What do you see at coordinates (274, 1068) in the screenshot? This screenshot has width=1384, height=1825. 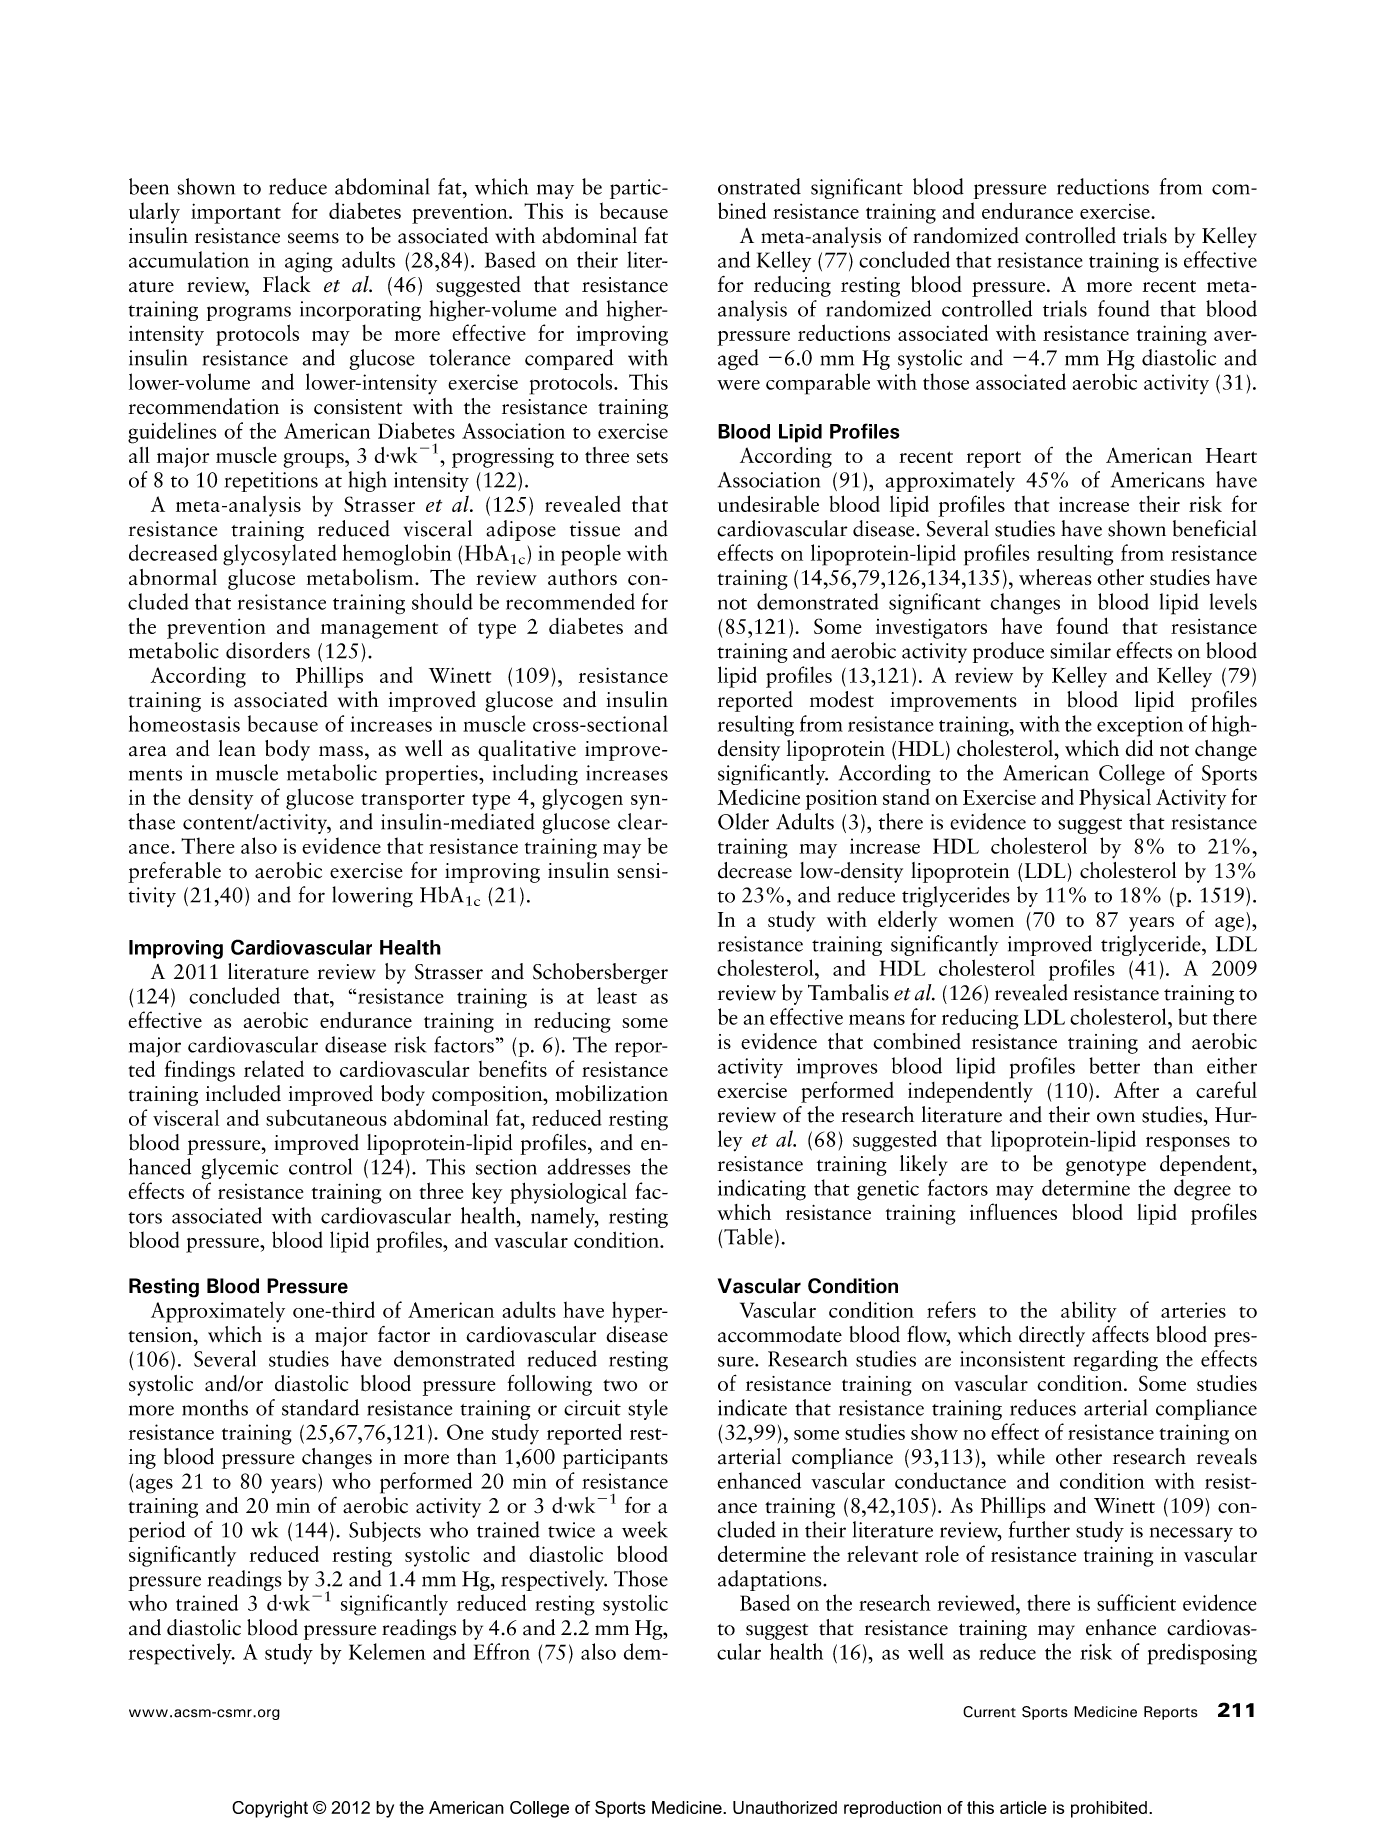 I see `related` at bounding box center [274, 1068].
